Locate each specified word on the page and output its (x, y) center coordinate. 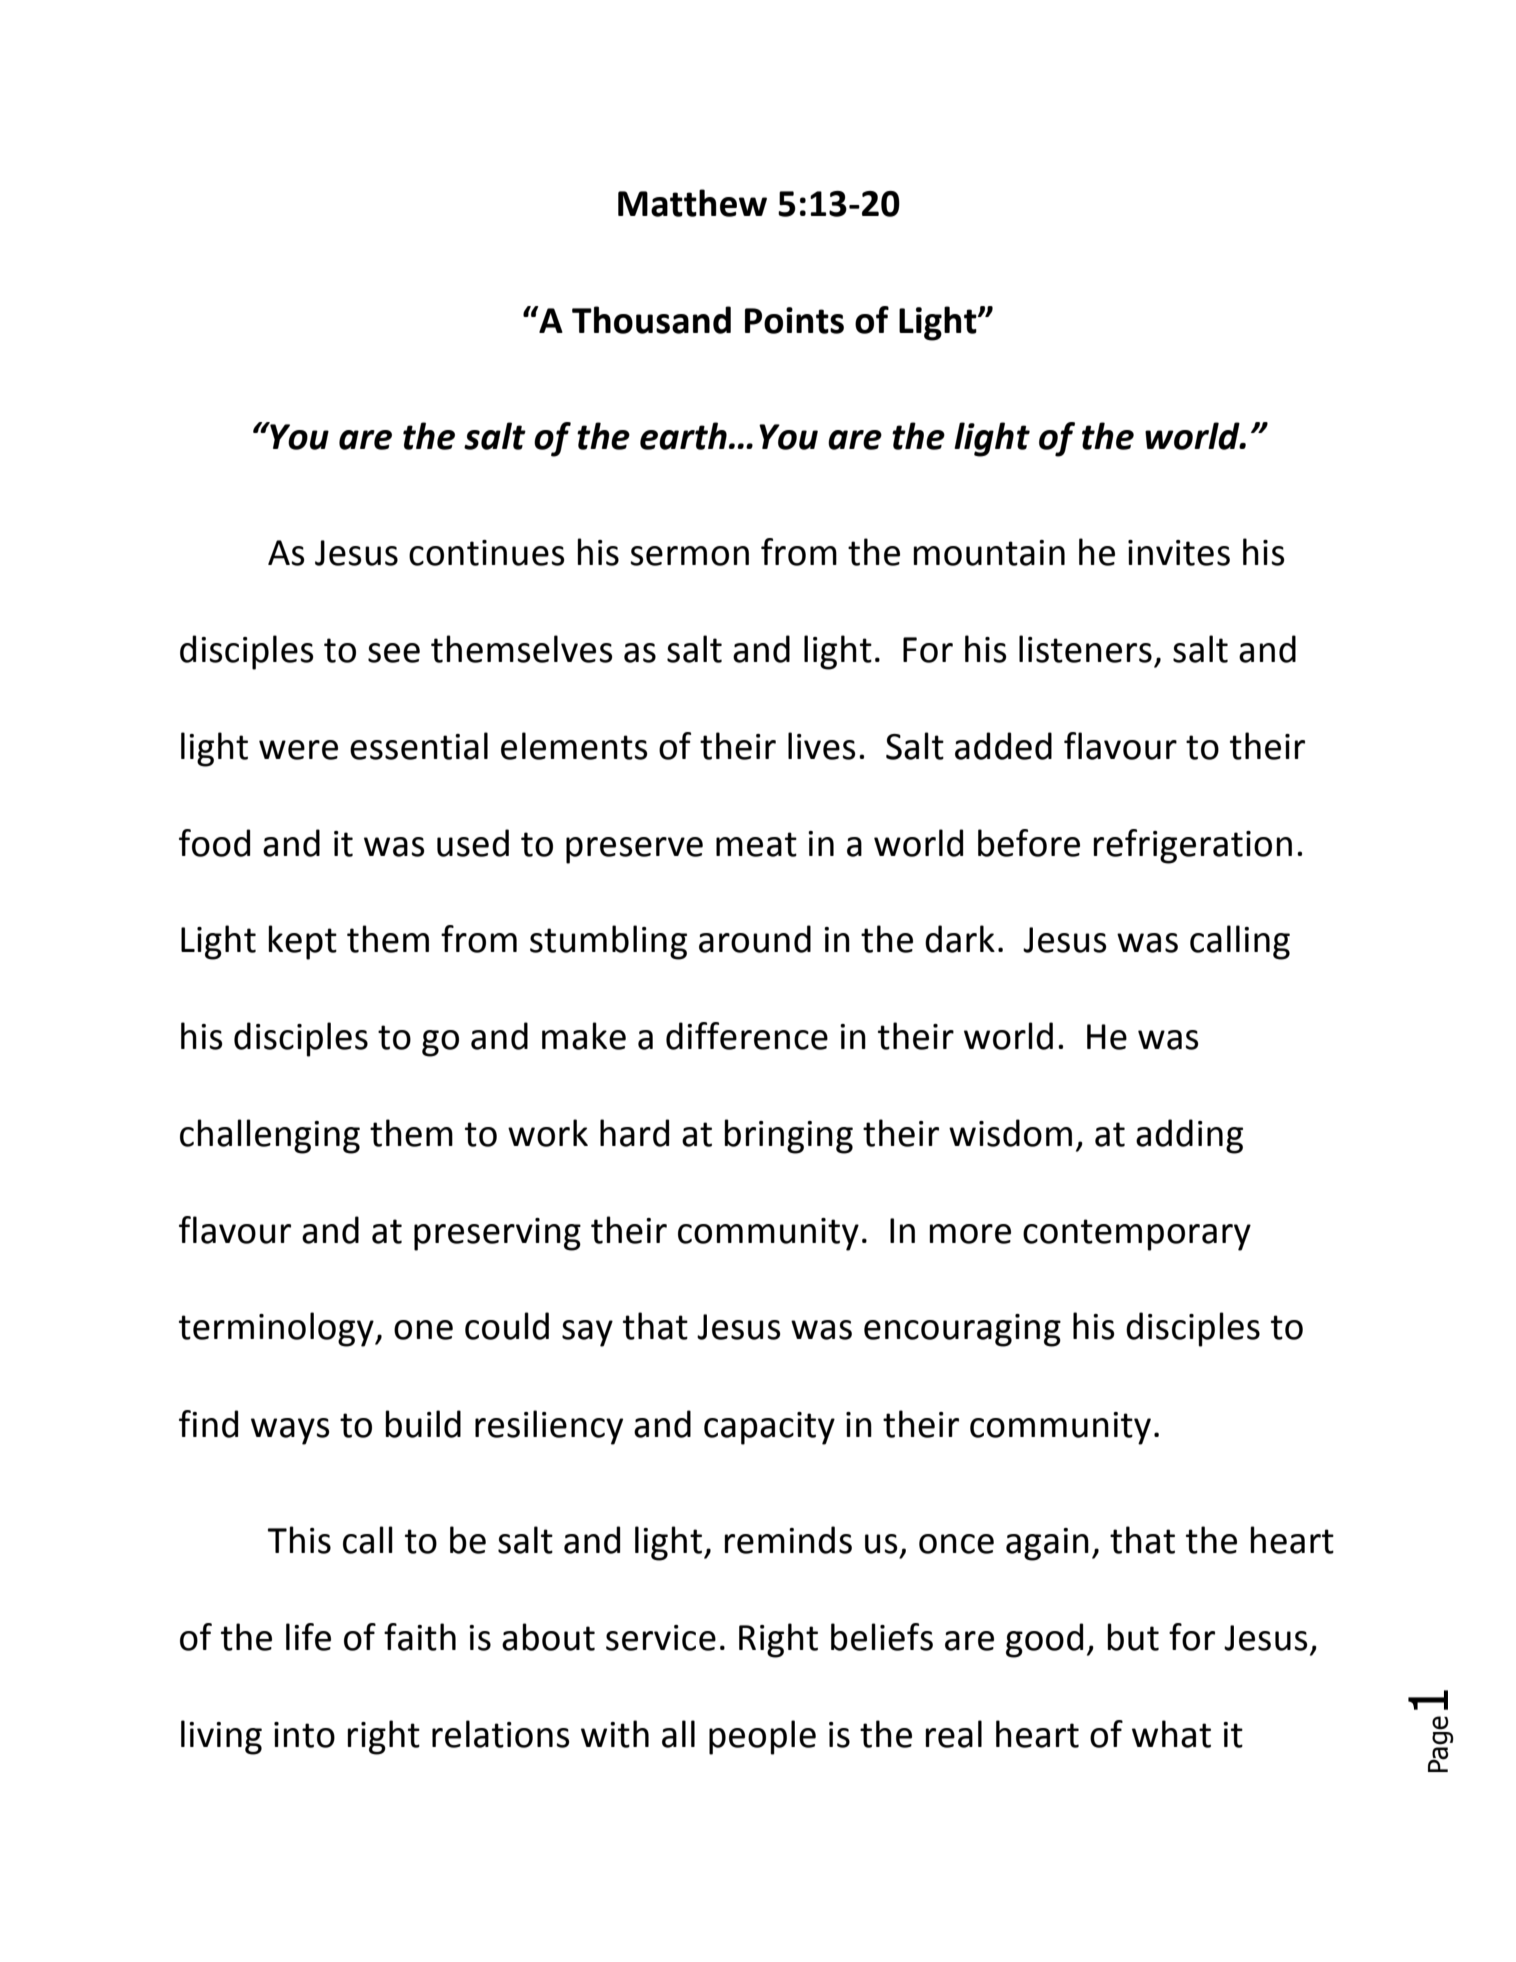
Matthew (692, 203)
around (755, 939)
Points (794, 320)
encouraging (962, 1330)
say (587, 1333)
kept (303, 942)
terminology (277, 1329)
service (661, 1638)
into (304, 1735)
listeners (1085, 649)
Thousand (651, 320)
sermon (689, 556)
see (394, 653)
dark (960, 939)
